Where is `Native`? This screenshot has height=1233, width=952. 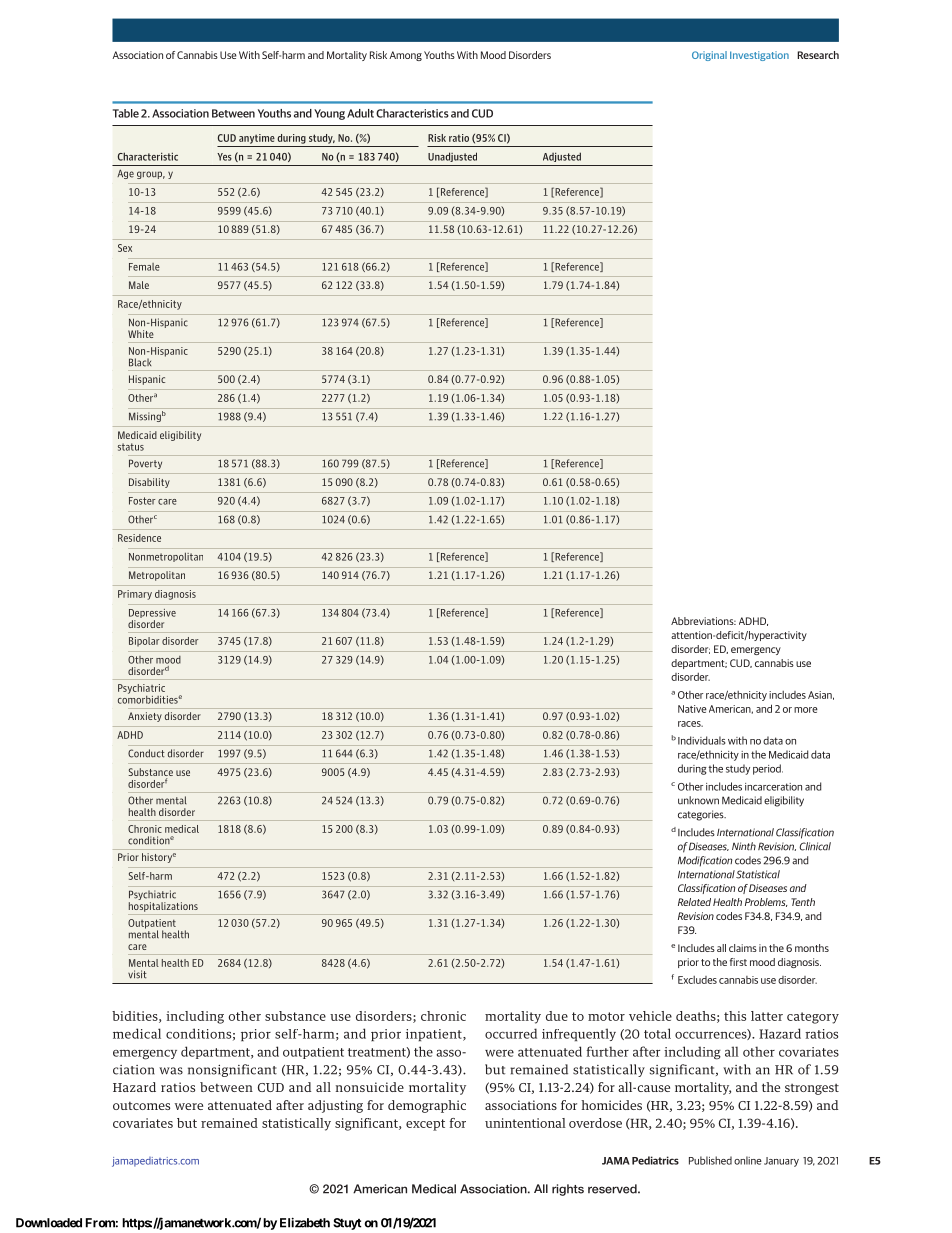 Native is located at coordinates (692, 709).
